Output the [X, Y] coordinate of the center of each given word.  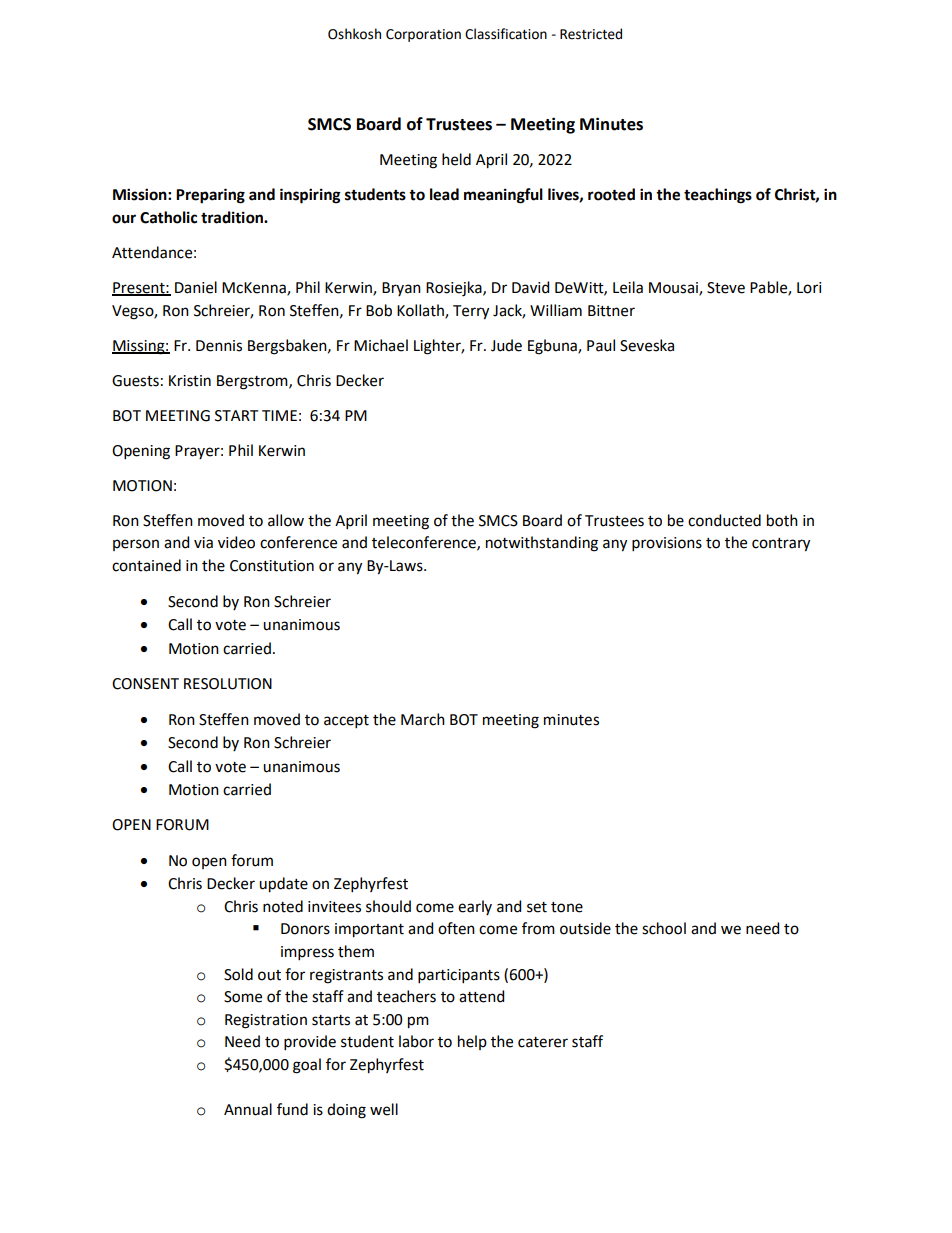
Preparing [210, 196]
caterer [543, 1042]
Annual [248, 1109]
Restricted [591, 34]
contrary [781, 545]
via [203, 543]
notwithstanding [542, 544]
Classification [506, 34]
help [472, 1042]
